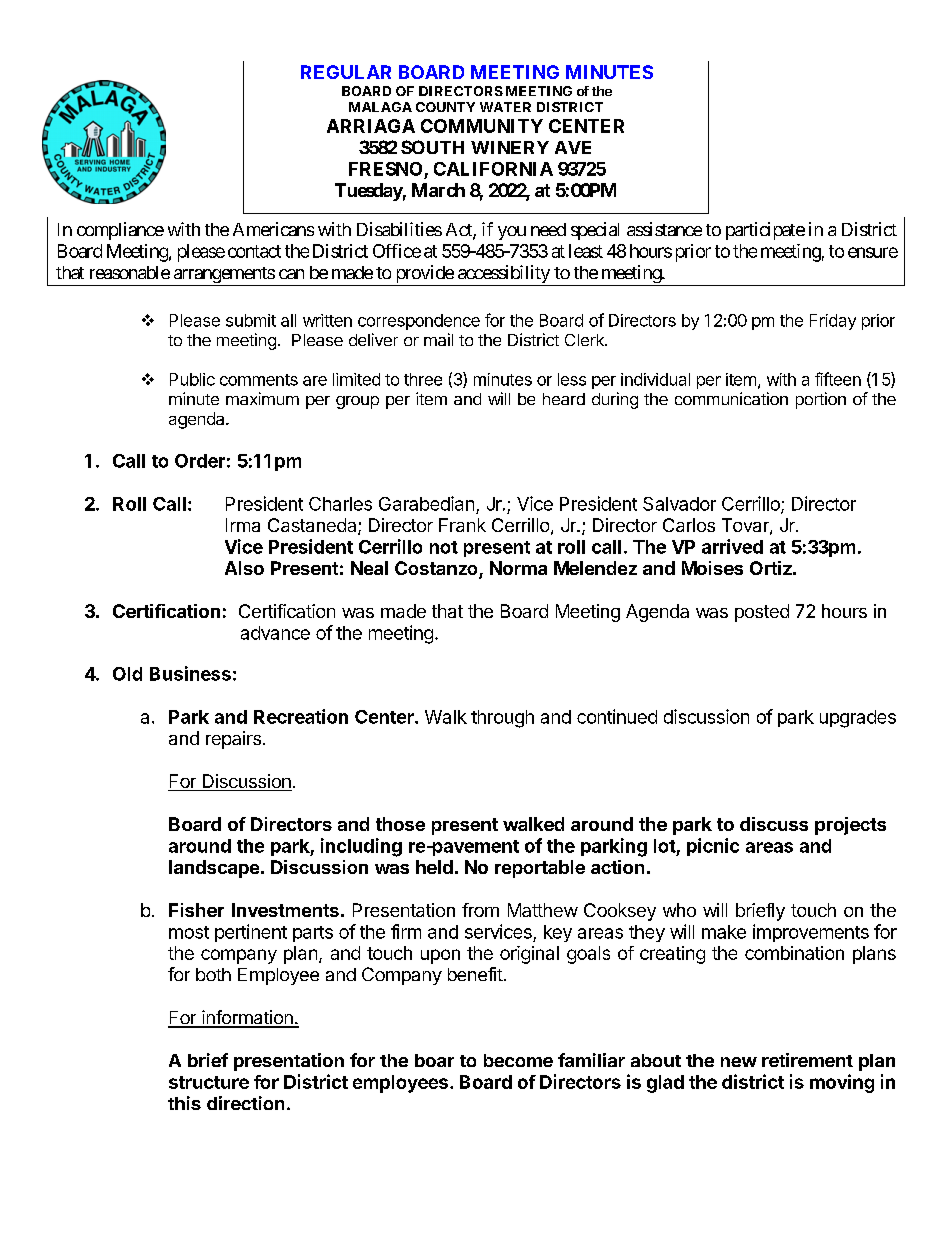 Image resolution: width=952 pixels, height=1233 pixels. I want to click on Order, so click(200, 461).
